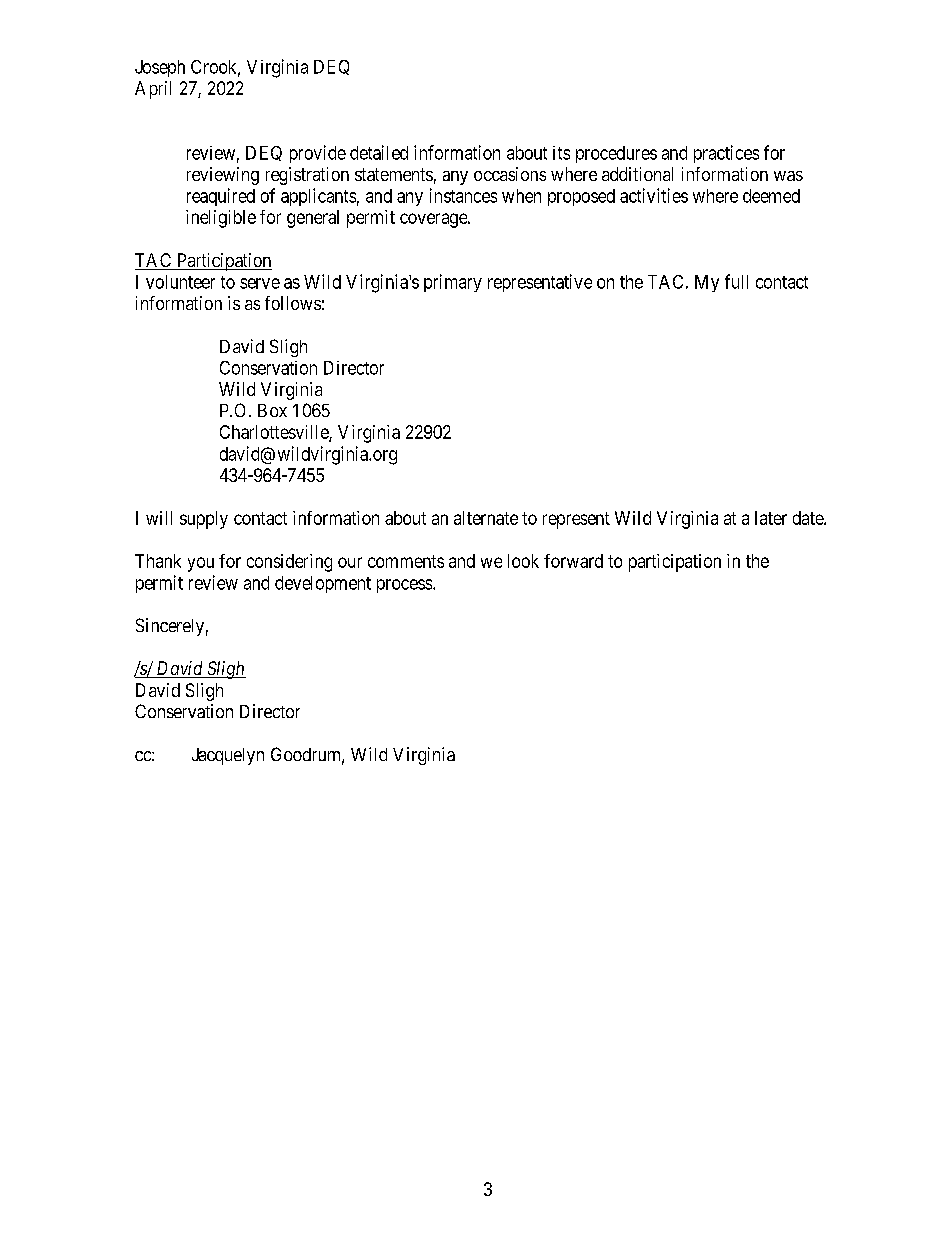 This screenshot has height=1233, width=952. Describe the element at coordinates (260, 283) in the screenshot. I see `serve` at that location.
